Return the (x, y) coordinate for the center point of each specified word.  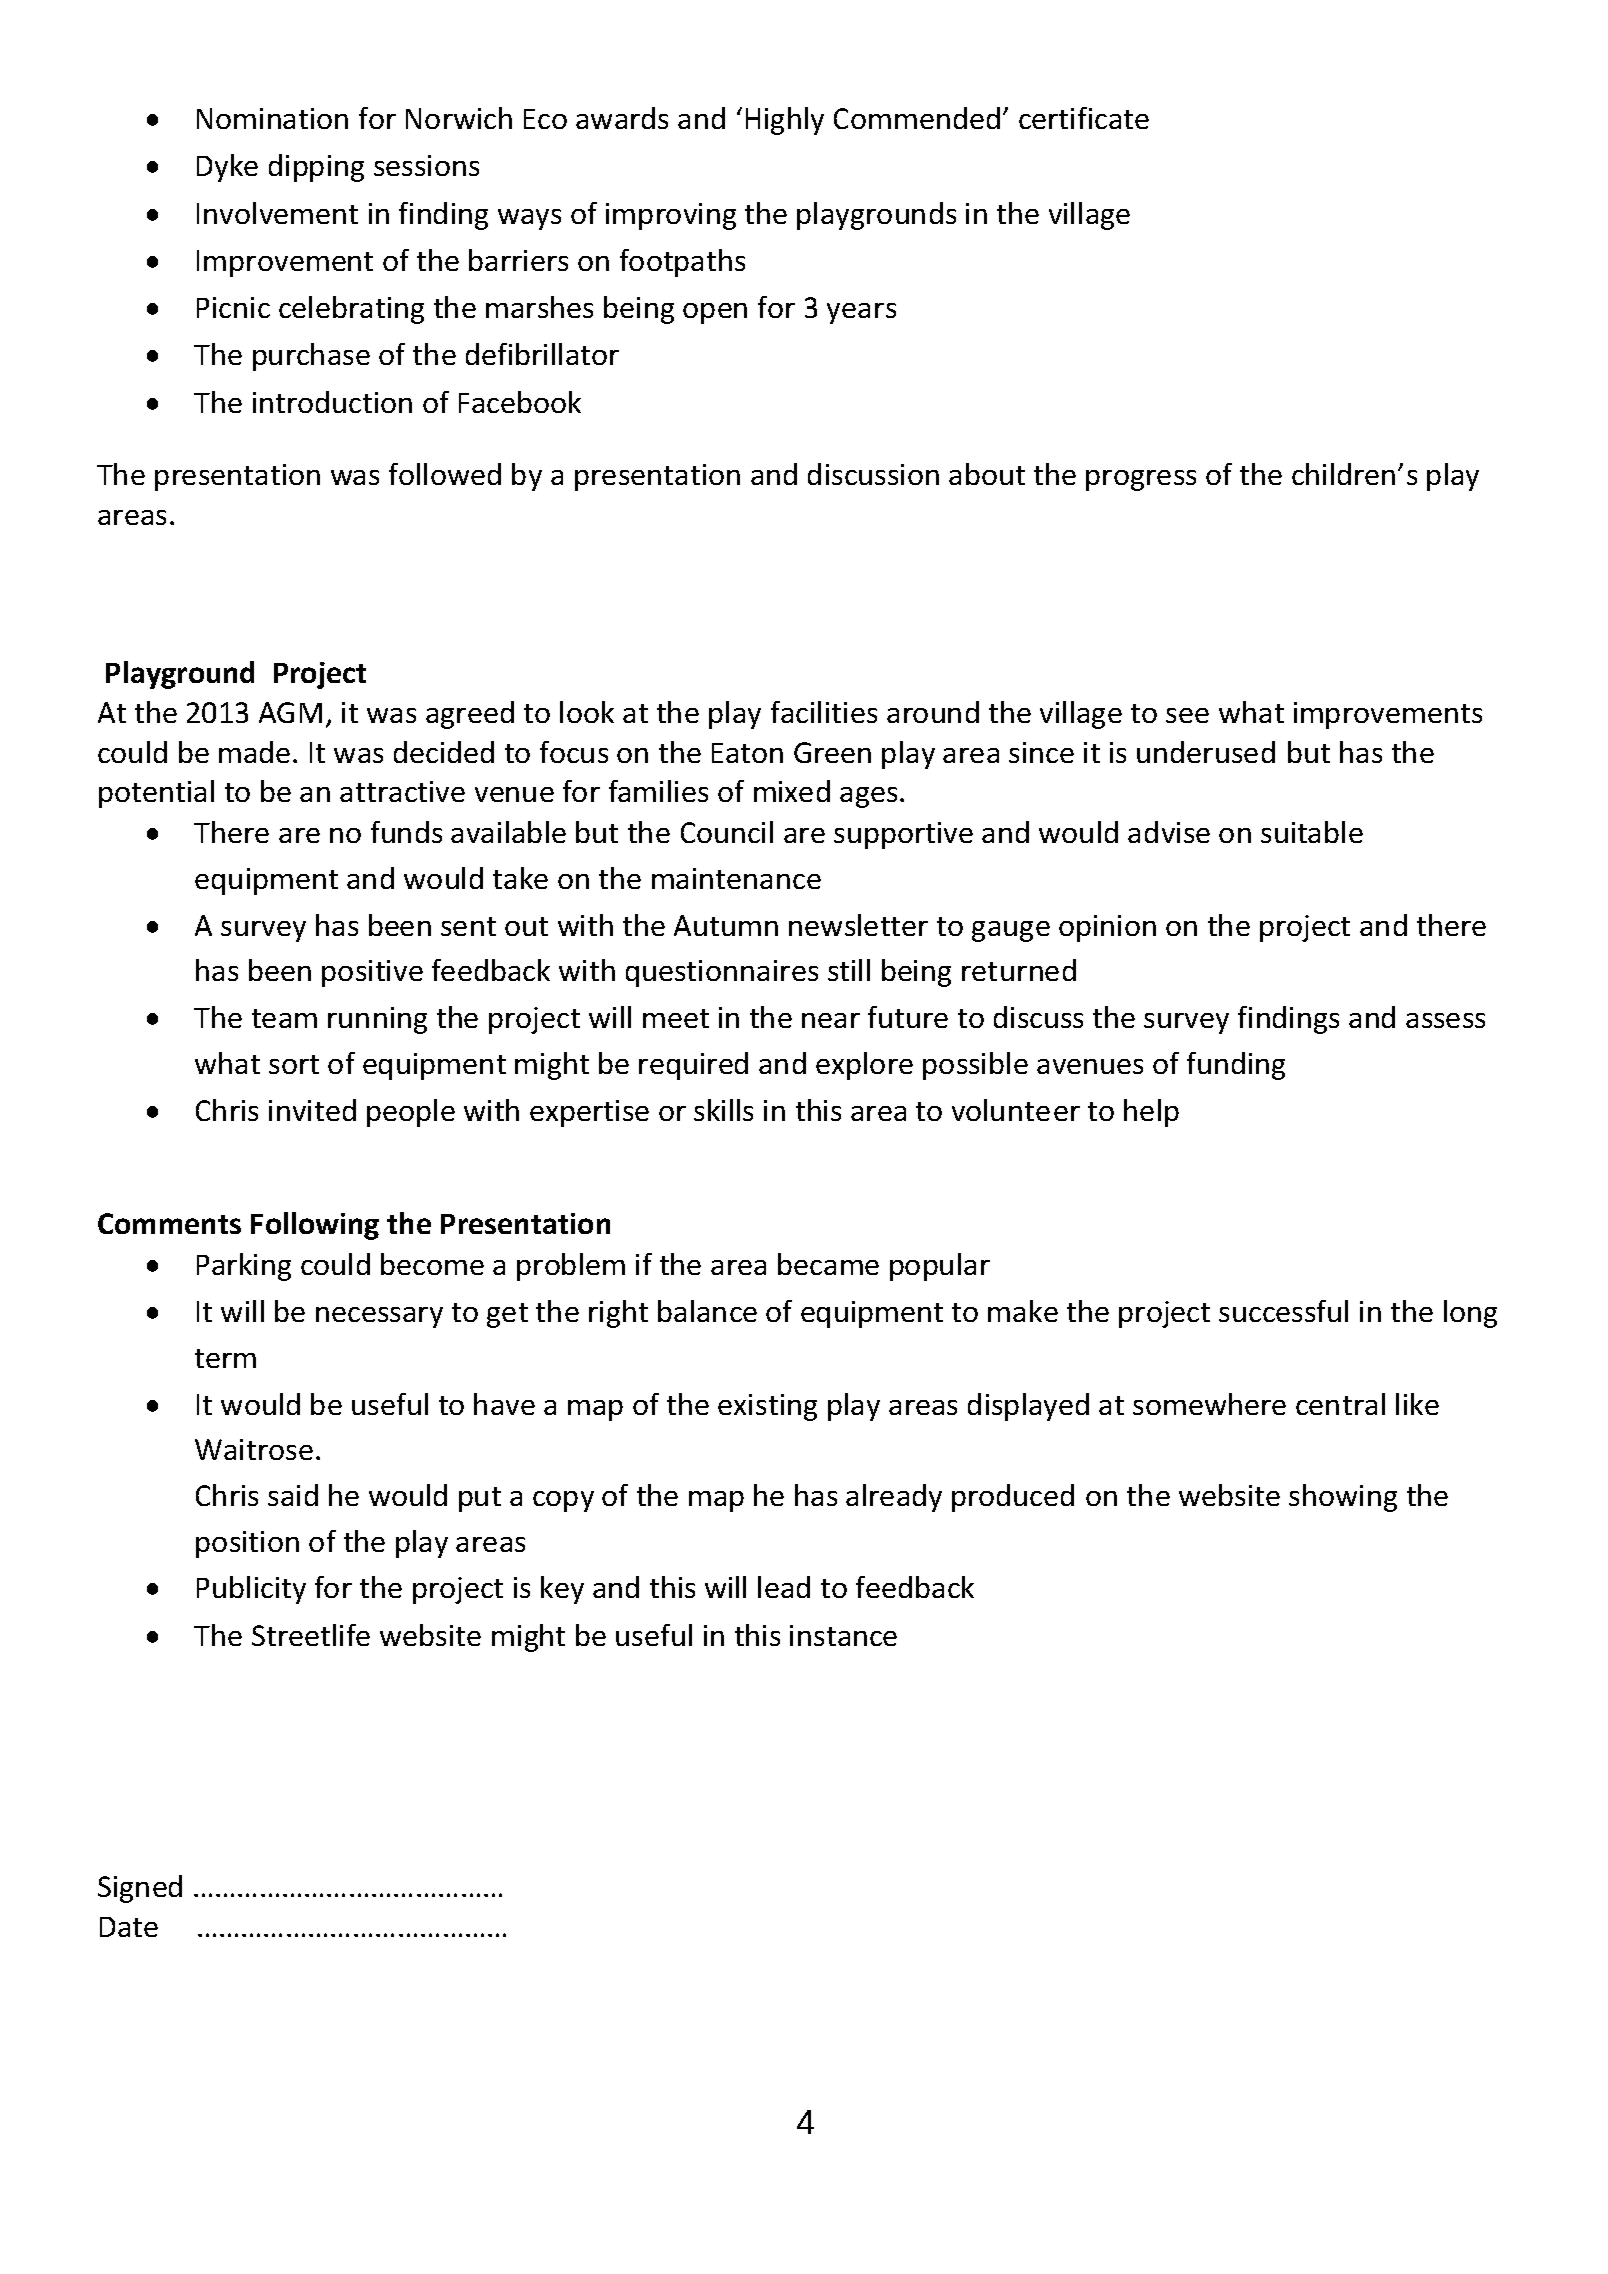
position (247, 1544)
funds (406, 832)
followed (445, 474)
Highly (785, 121)
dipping (316, 168)
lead (784, 1587)
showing (1343, 1498)
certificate (1084, 118)
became (828, 1264)
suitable (1312, 832)
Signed (140, 1889)
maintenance (736, 878)
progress (1141, 480)
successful (1283, 1311)
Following (315, 1226)
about (987, 474)
